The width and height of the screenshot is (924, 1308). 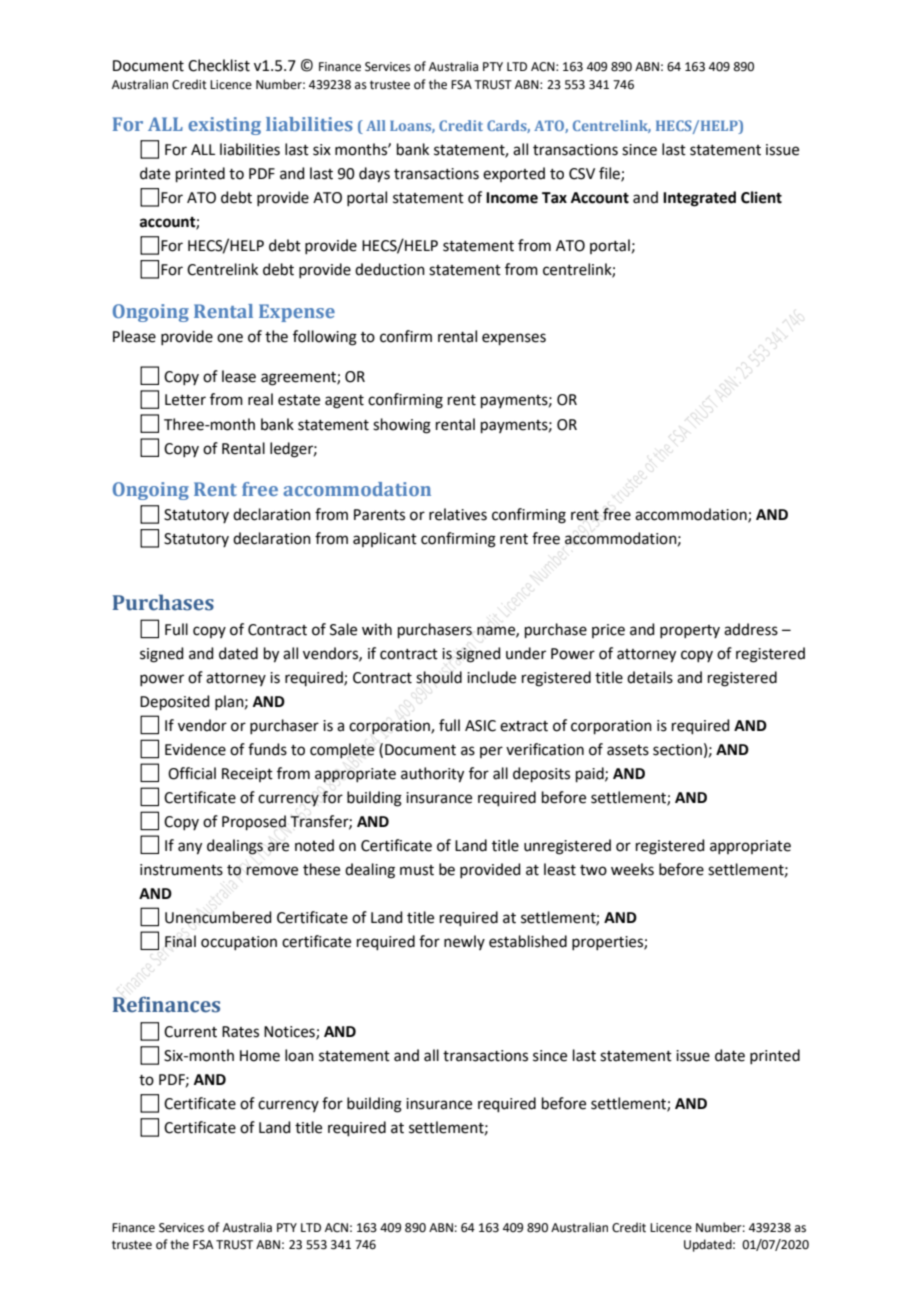 I want to click on Integrated, so click(x=699, y=199).
